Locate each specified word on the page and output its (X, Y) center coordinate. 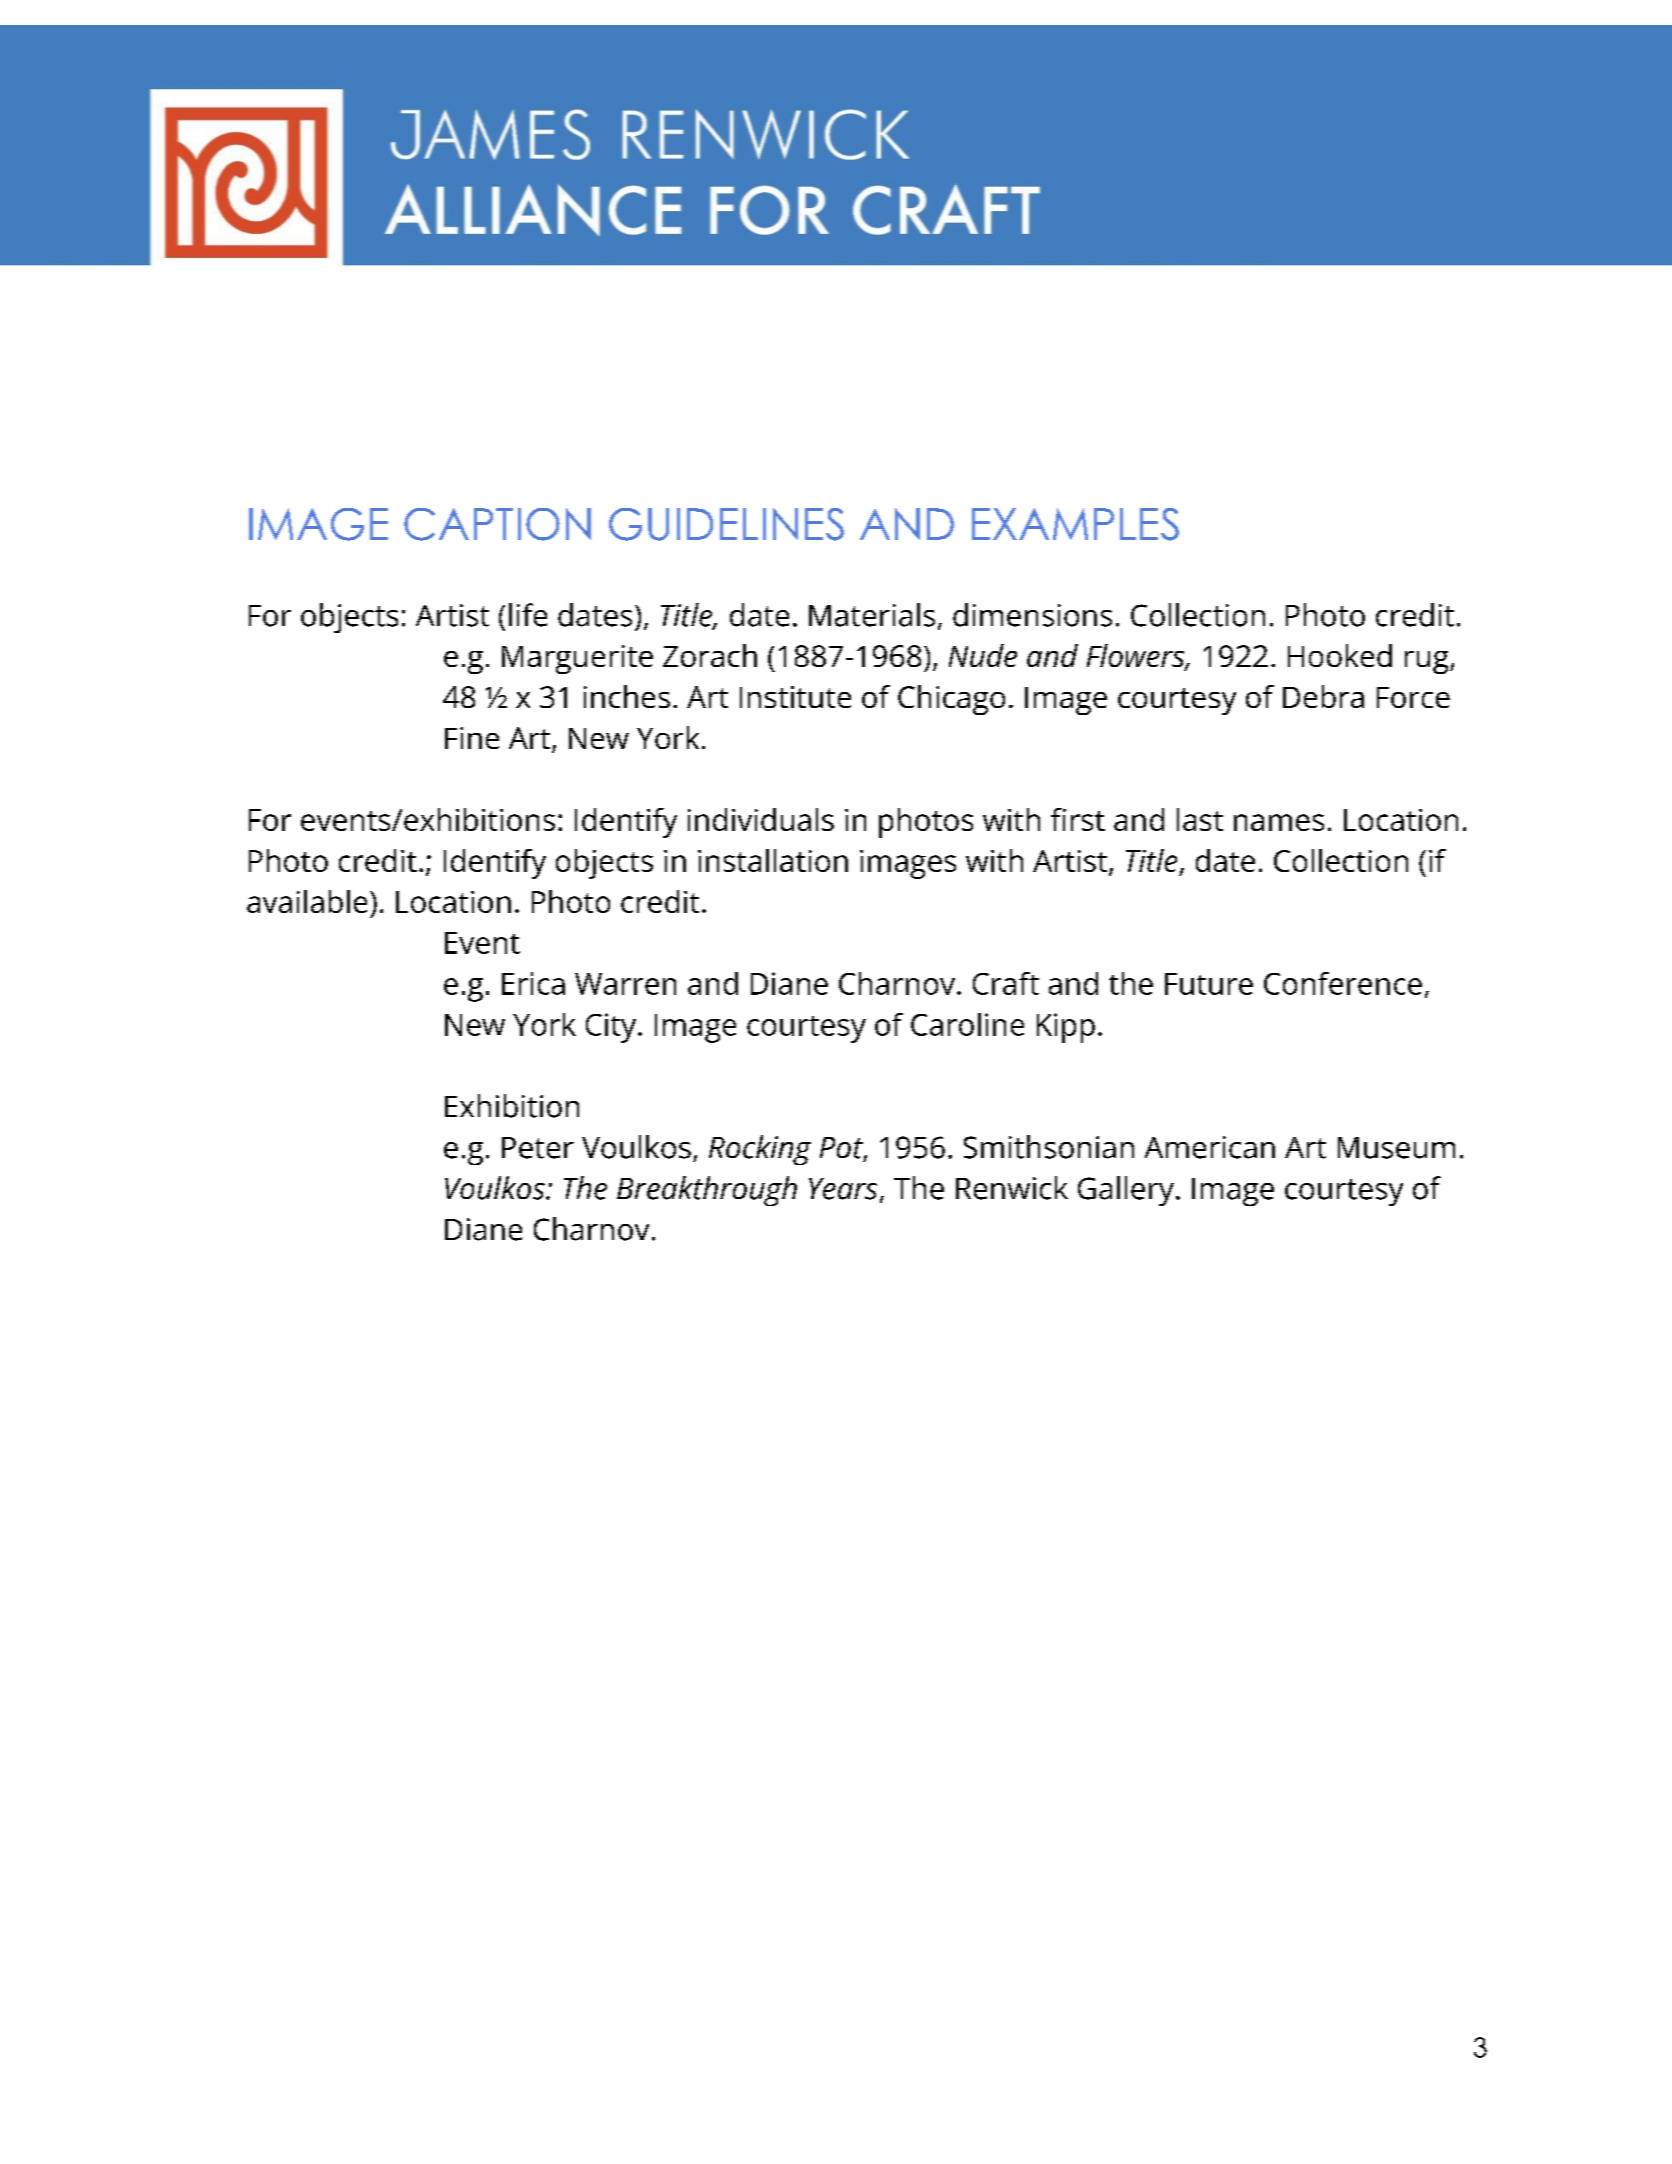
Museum (1396, 1148)
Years (843, 1189)
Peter (538, 1148)
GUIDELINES (726, 524)
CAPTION (497, 524)
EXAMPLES (1075, 524)
